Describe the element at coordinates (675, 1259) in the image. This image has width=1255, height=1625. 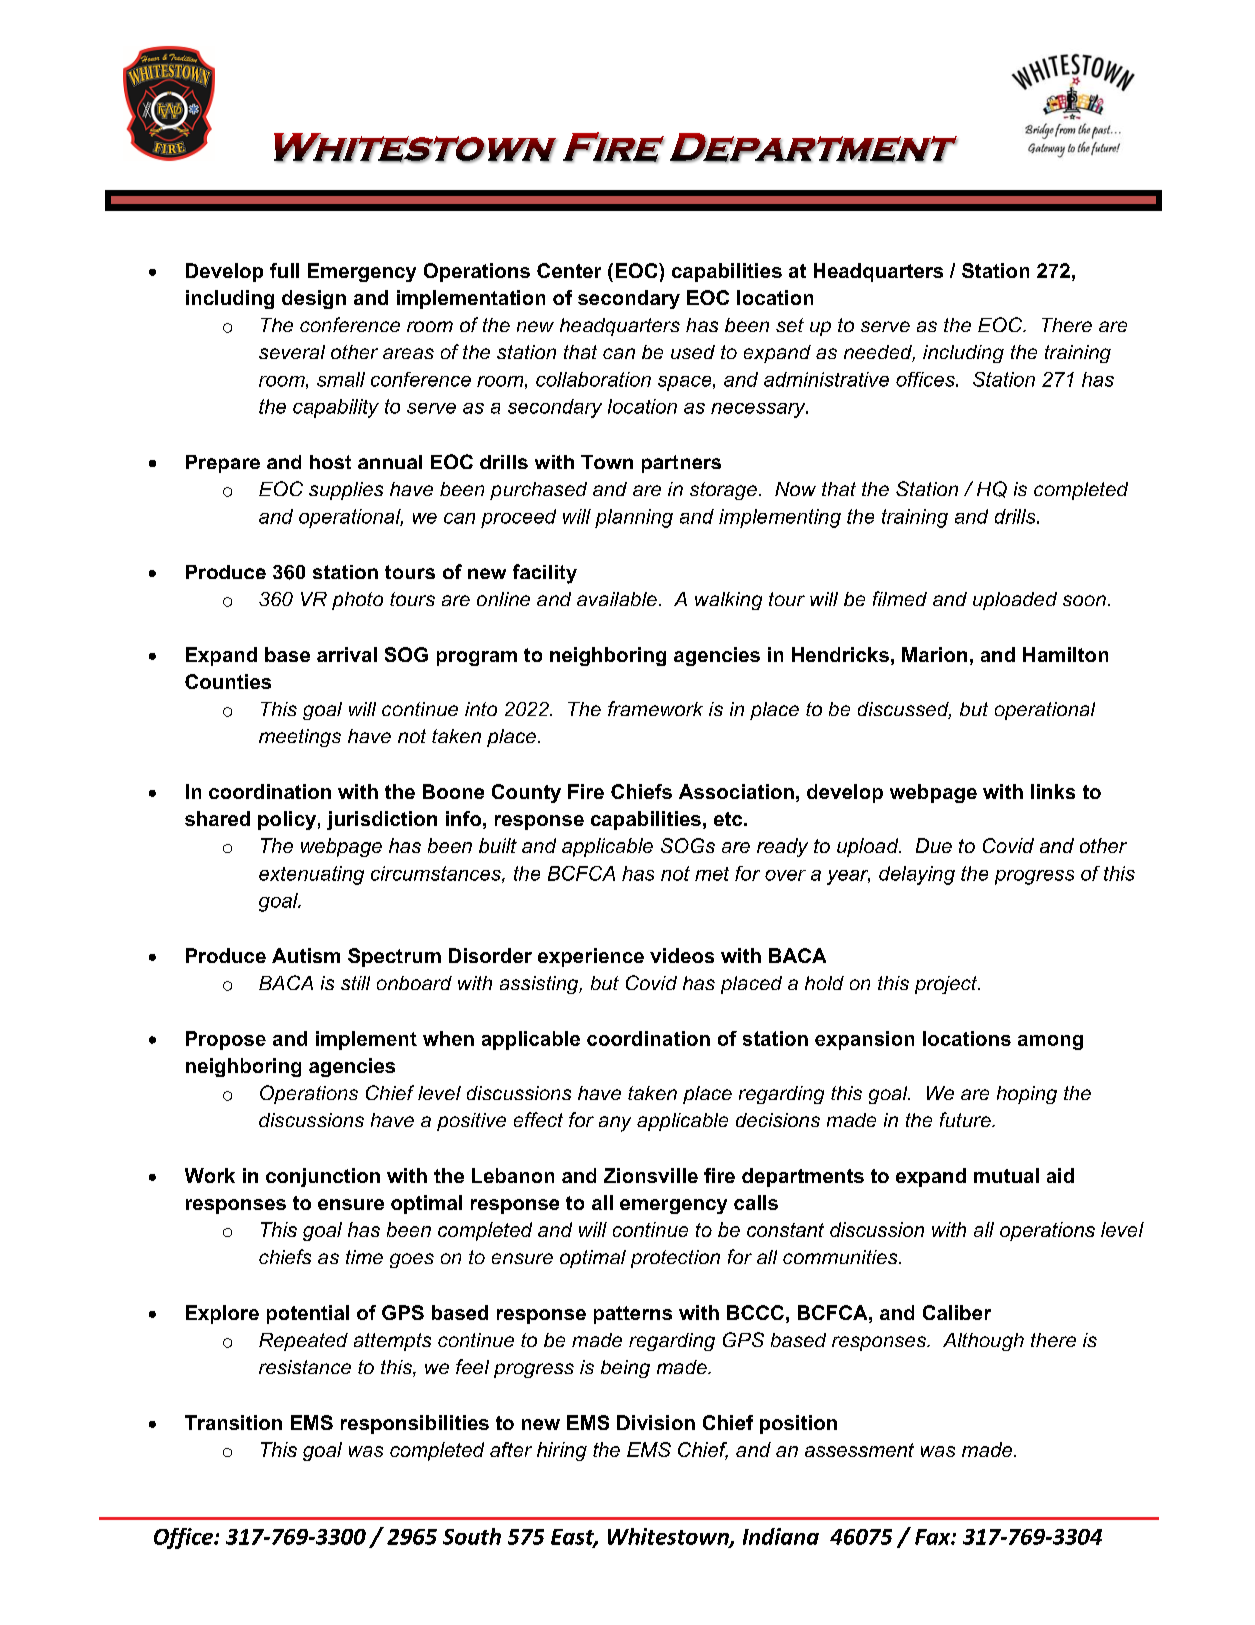
I see `protection` at that location.
